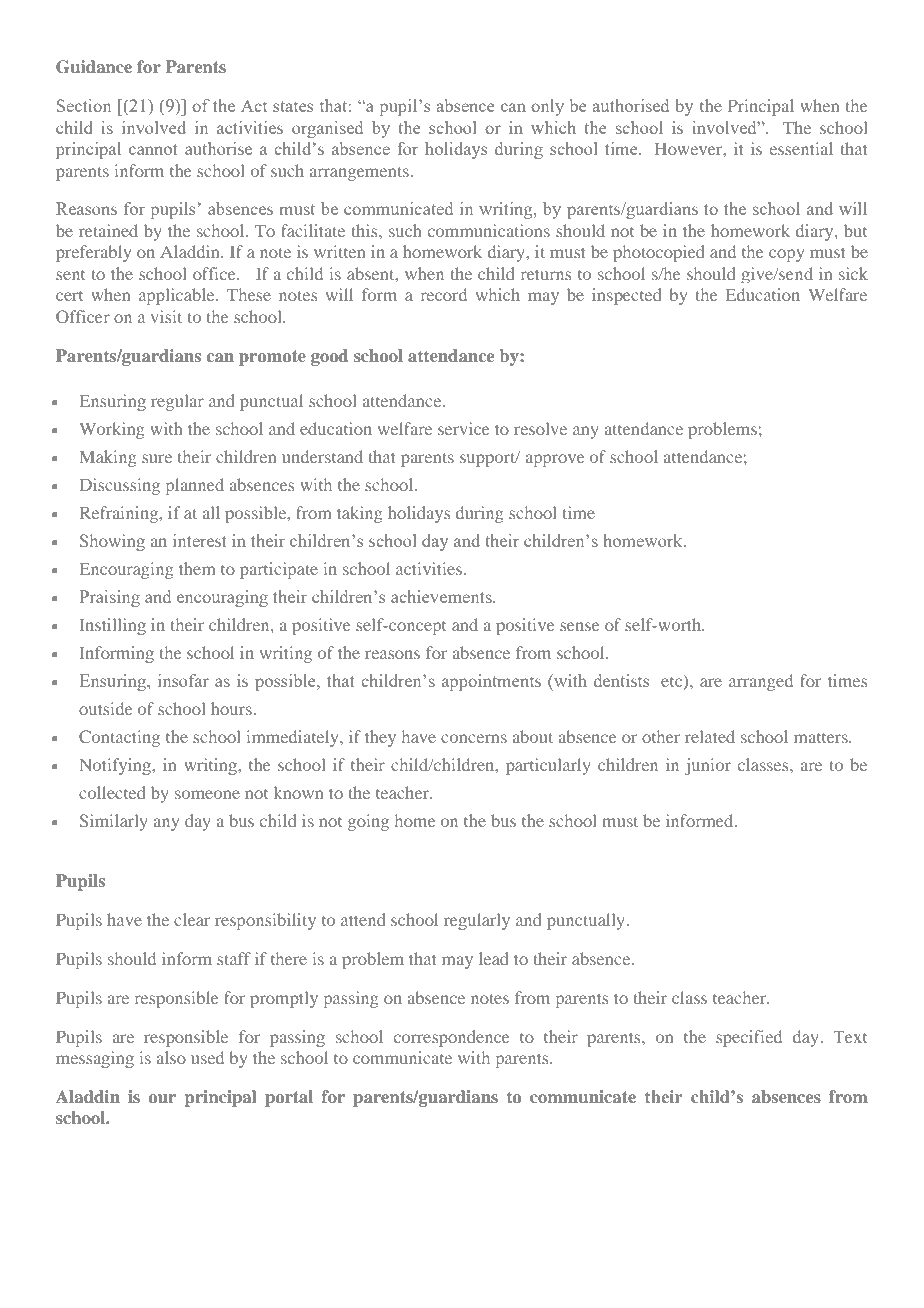  Describe the element at coordinates (197, 568) in the image. I see `them` at that location.
